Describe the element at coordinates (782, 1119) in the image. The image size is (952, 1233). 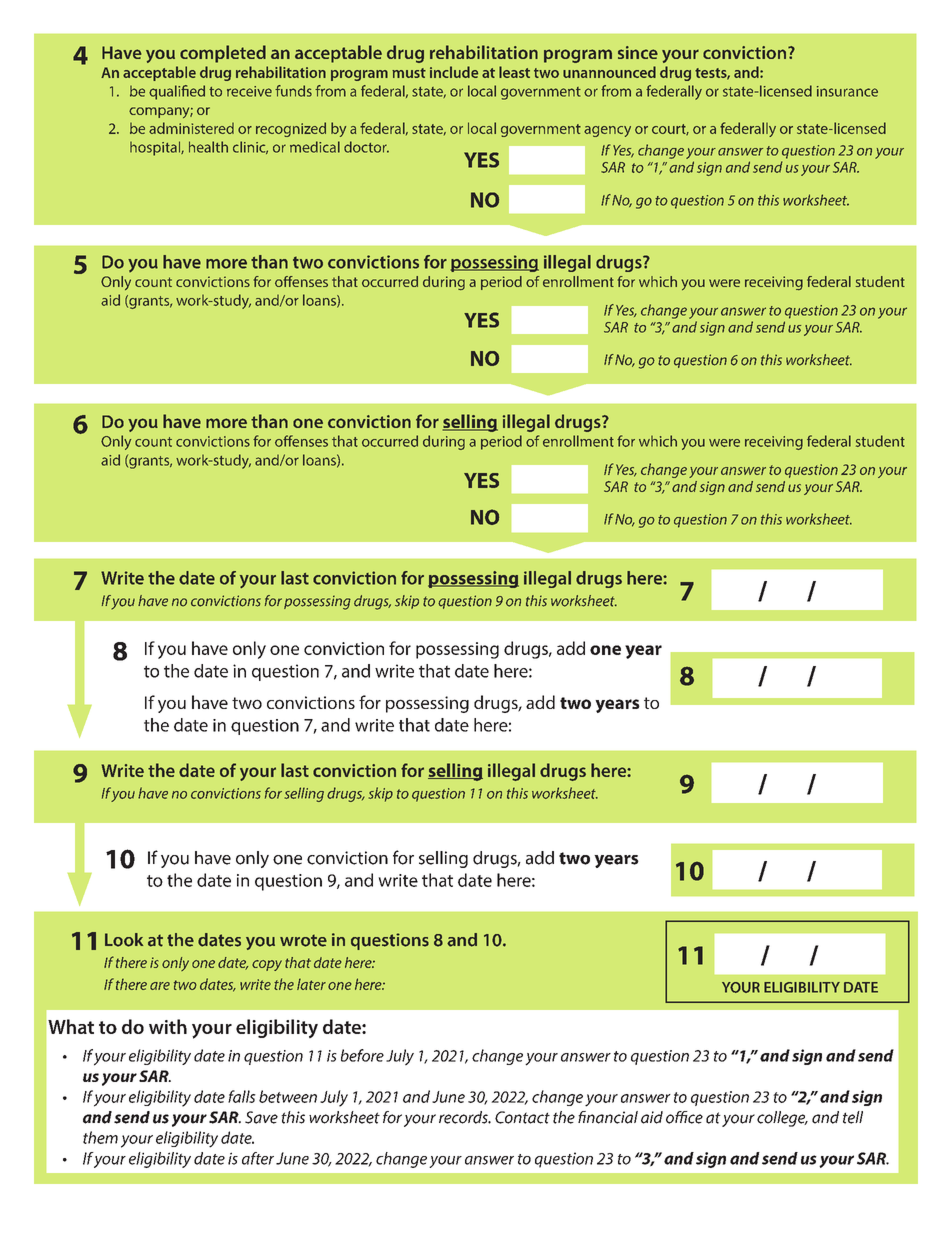
I see `college` at that location.
